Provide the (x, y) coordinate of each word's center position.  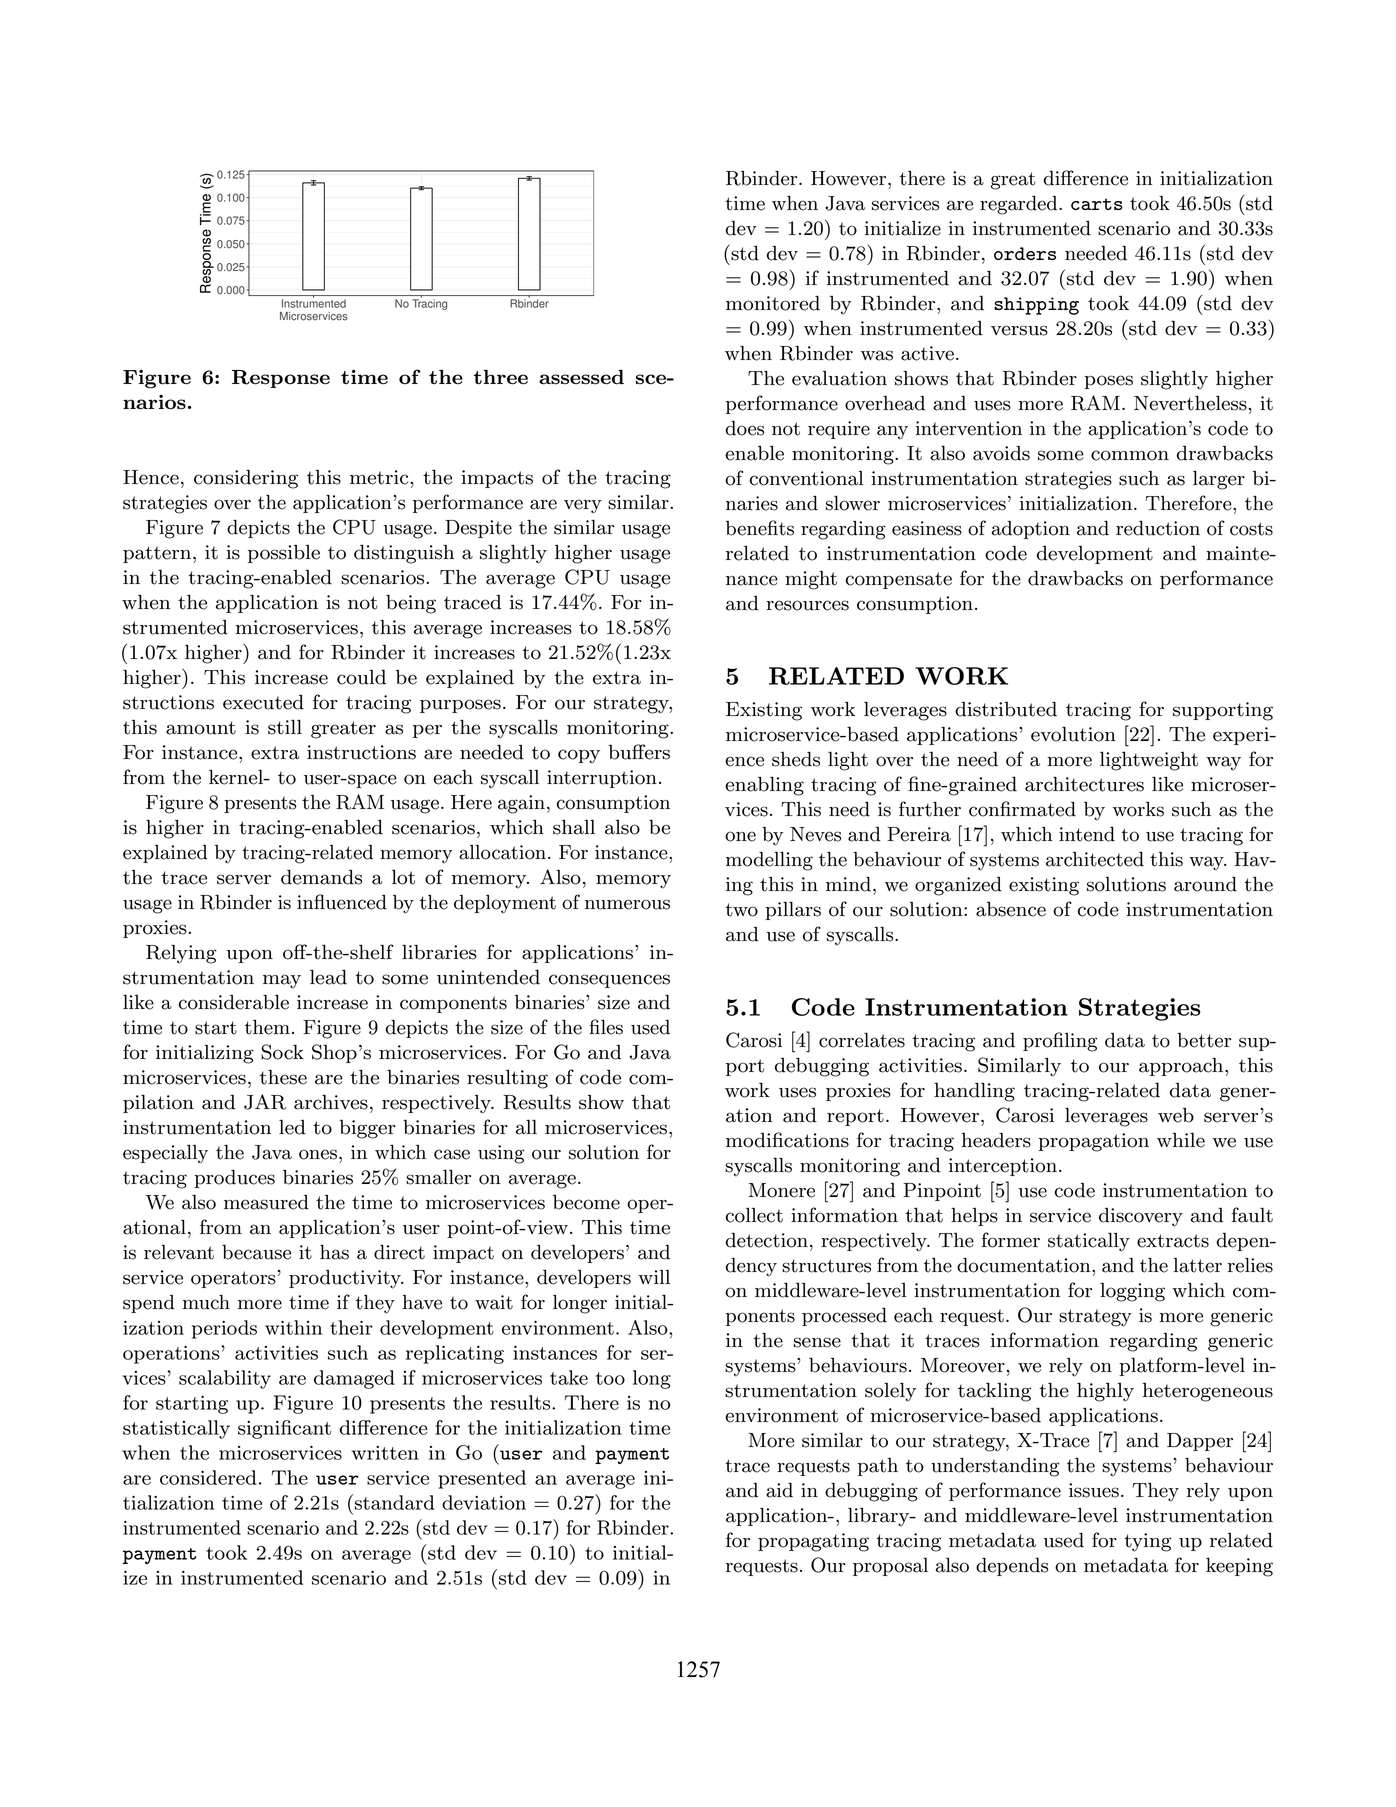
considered (208, 1477)
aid (779, 1490)
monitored (773, 303)
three (500, 377)
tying (1147, 1542)
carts (1097, 204)
